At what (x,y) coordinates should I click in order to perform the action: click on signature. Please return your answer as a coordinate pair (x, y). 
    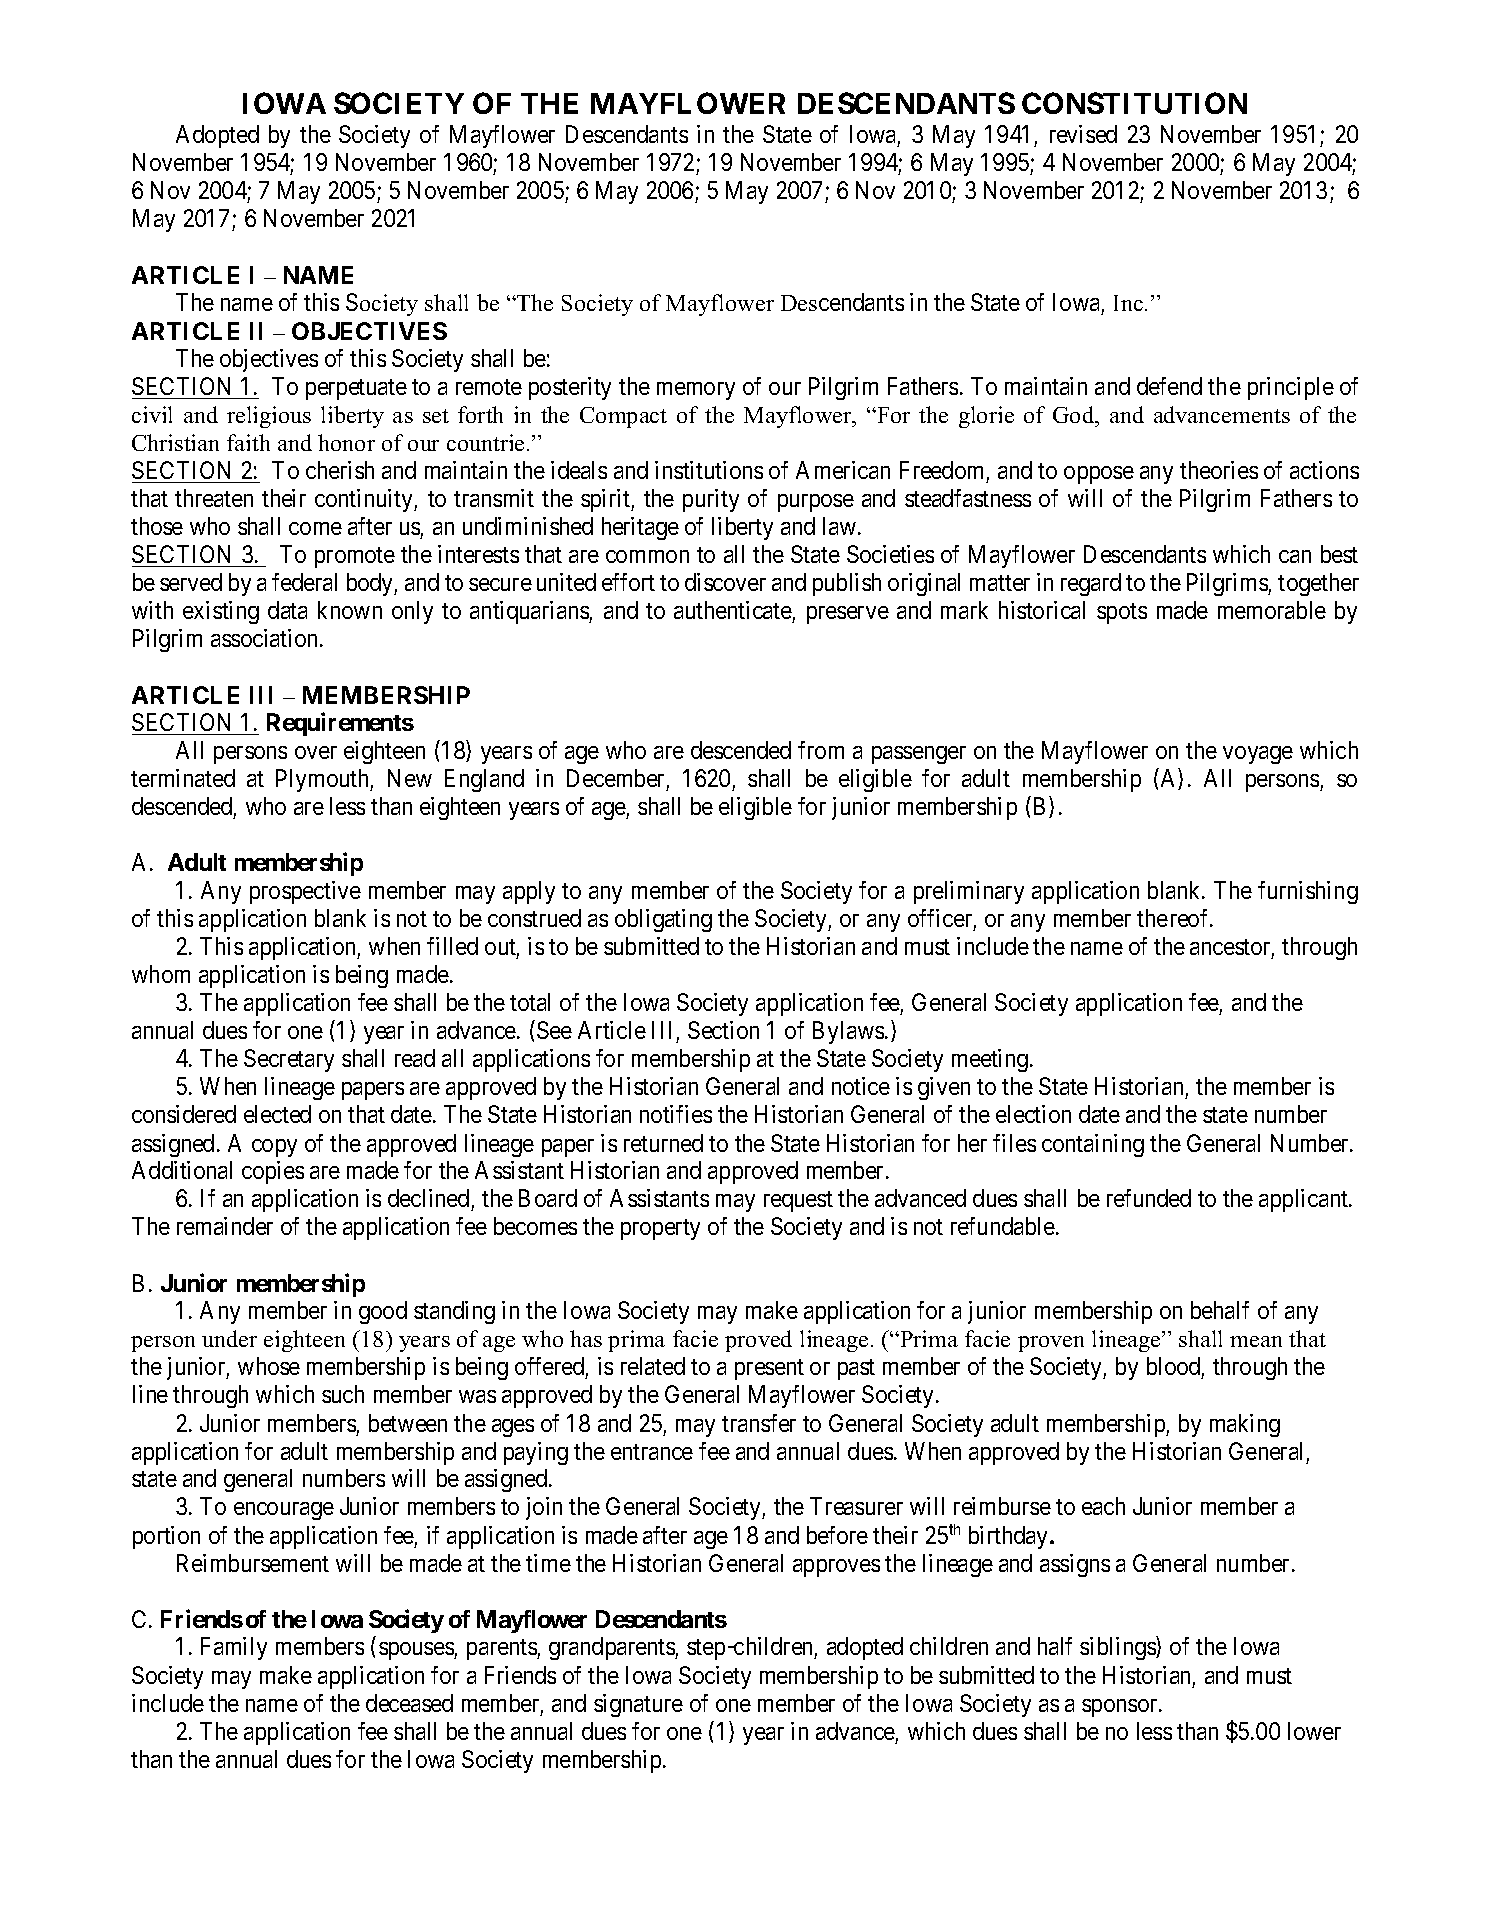
    Looking at the image, I should click on (638, 1705).
